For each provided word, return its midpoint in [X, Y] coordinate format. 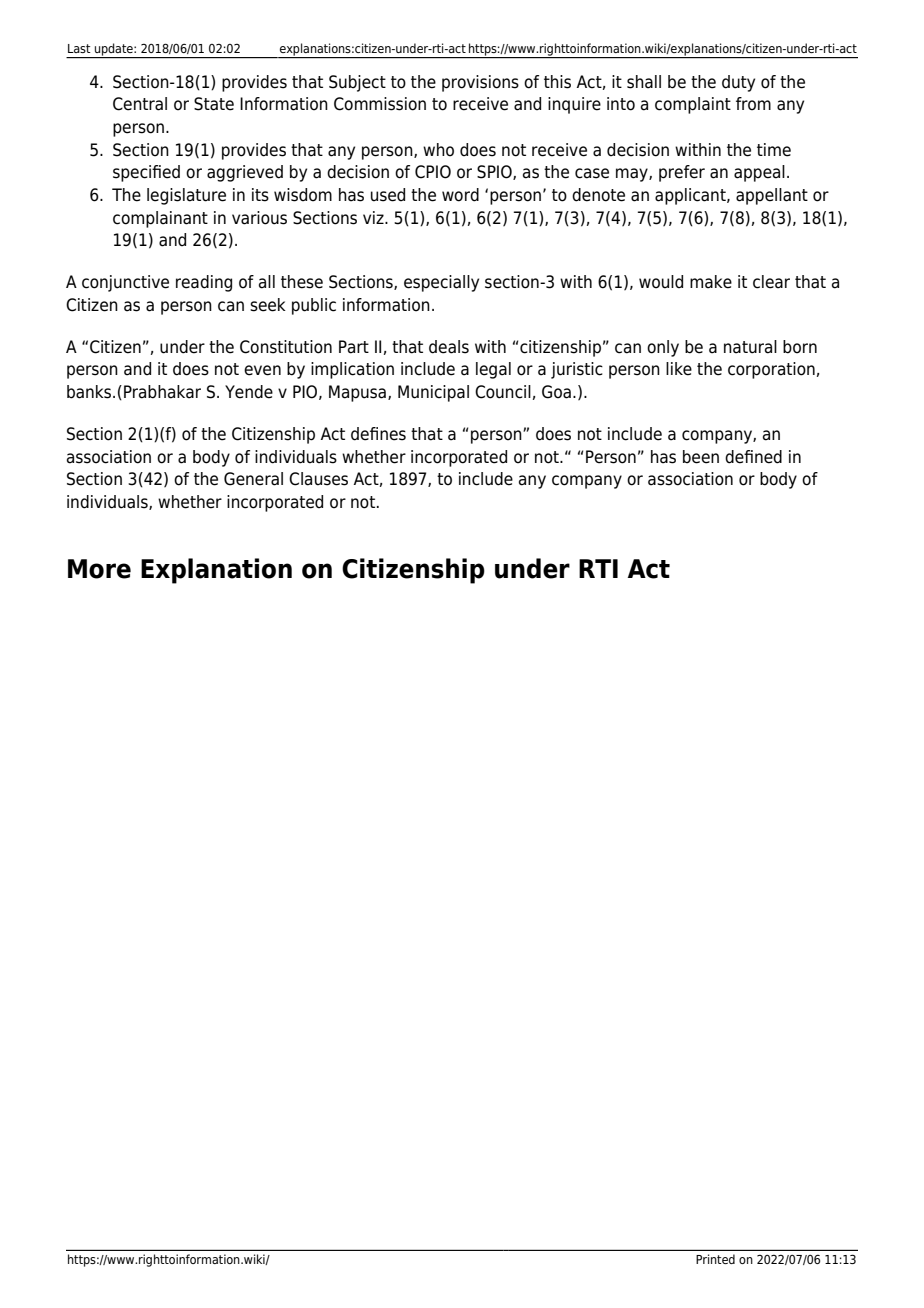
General [253, 479]
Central [140, 104]
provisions [480, 83]
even [262, 370]
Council [503, 392]
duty [738, 83]
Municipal [433, 393]
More [99, 569]
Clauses [318, 479]
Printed [715, 1259]
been [701, 457]
